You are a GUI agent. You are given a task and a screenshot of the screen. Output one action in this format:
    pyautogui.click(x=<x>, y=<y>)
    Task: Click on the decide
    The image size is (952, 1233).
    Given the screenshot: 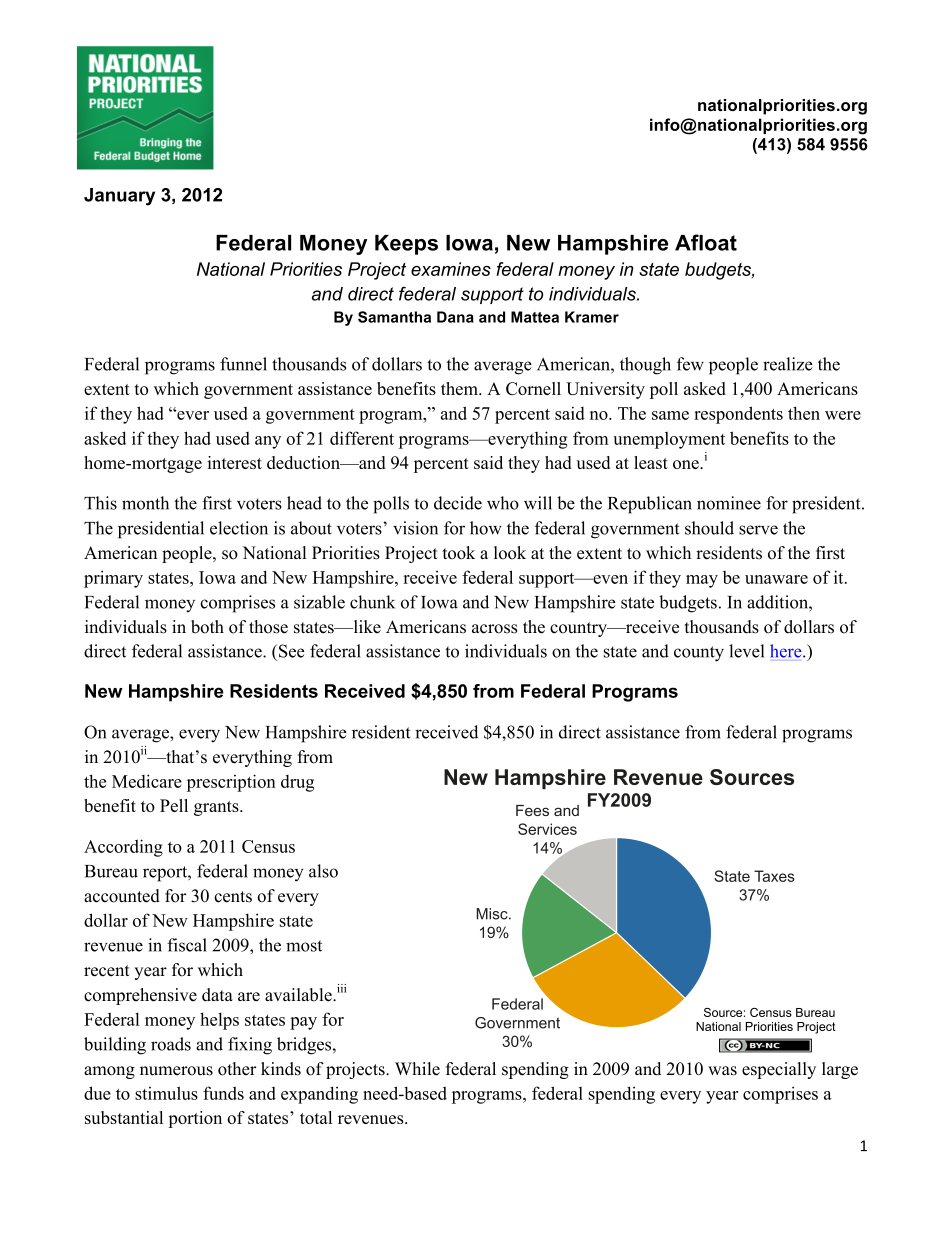 What is the action you would take?
    pyautogui.click(x=458, y=503)
